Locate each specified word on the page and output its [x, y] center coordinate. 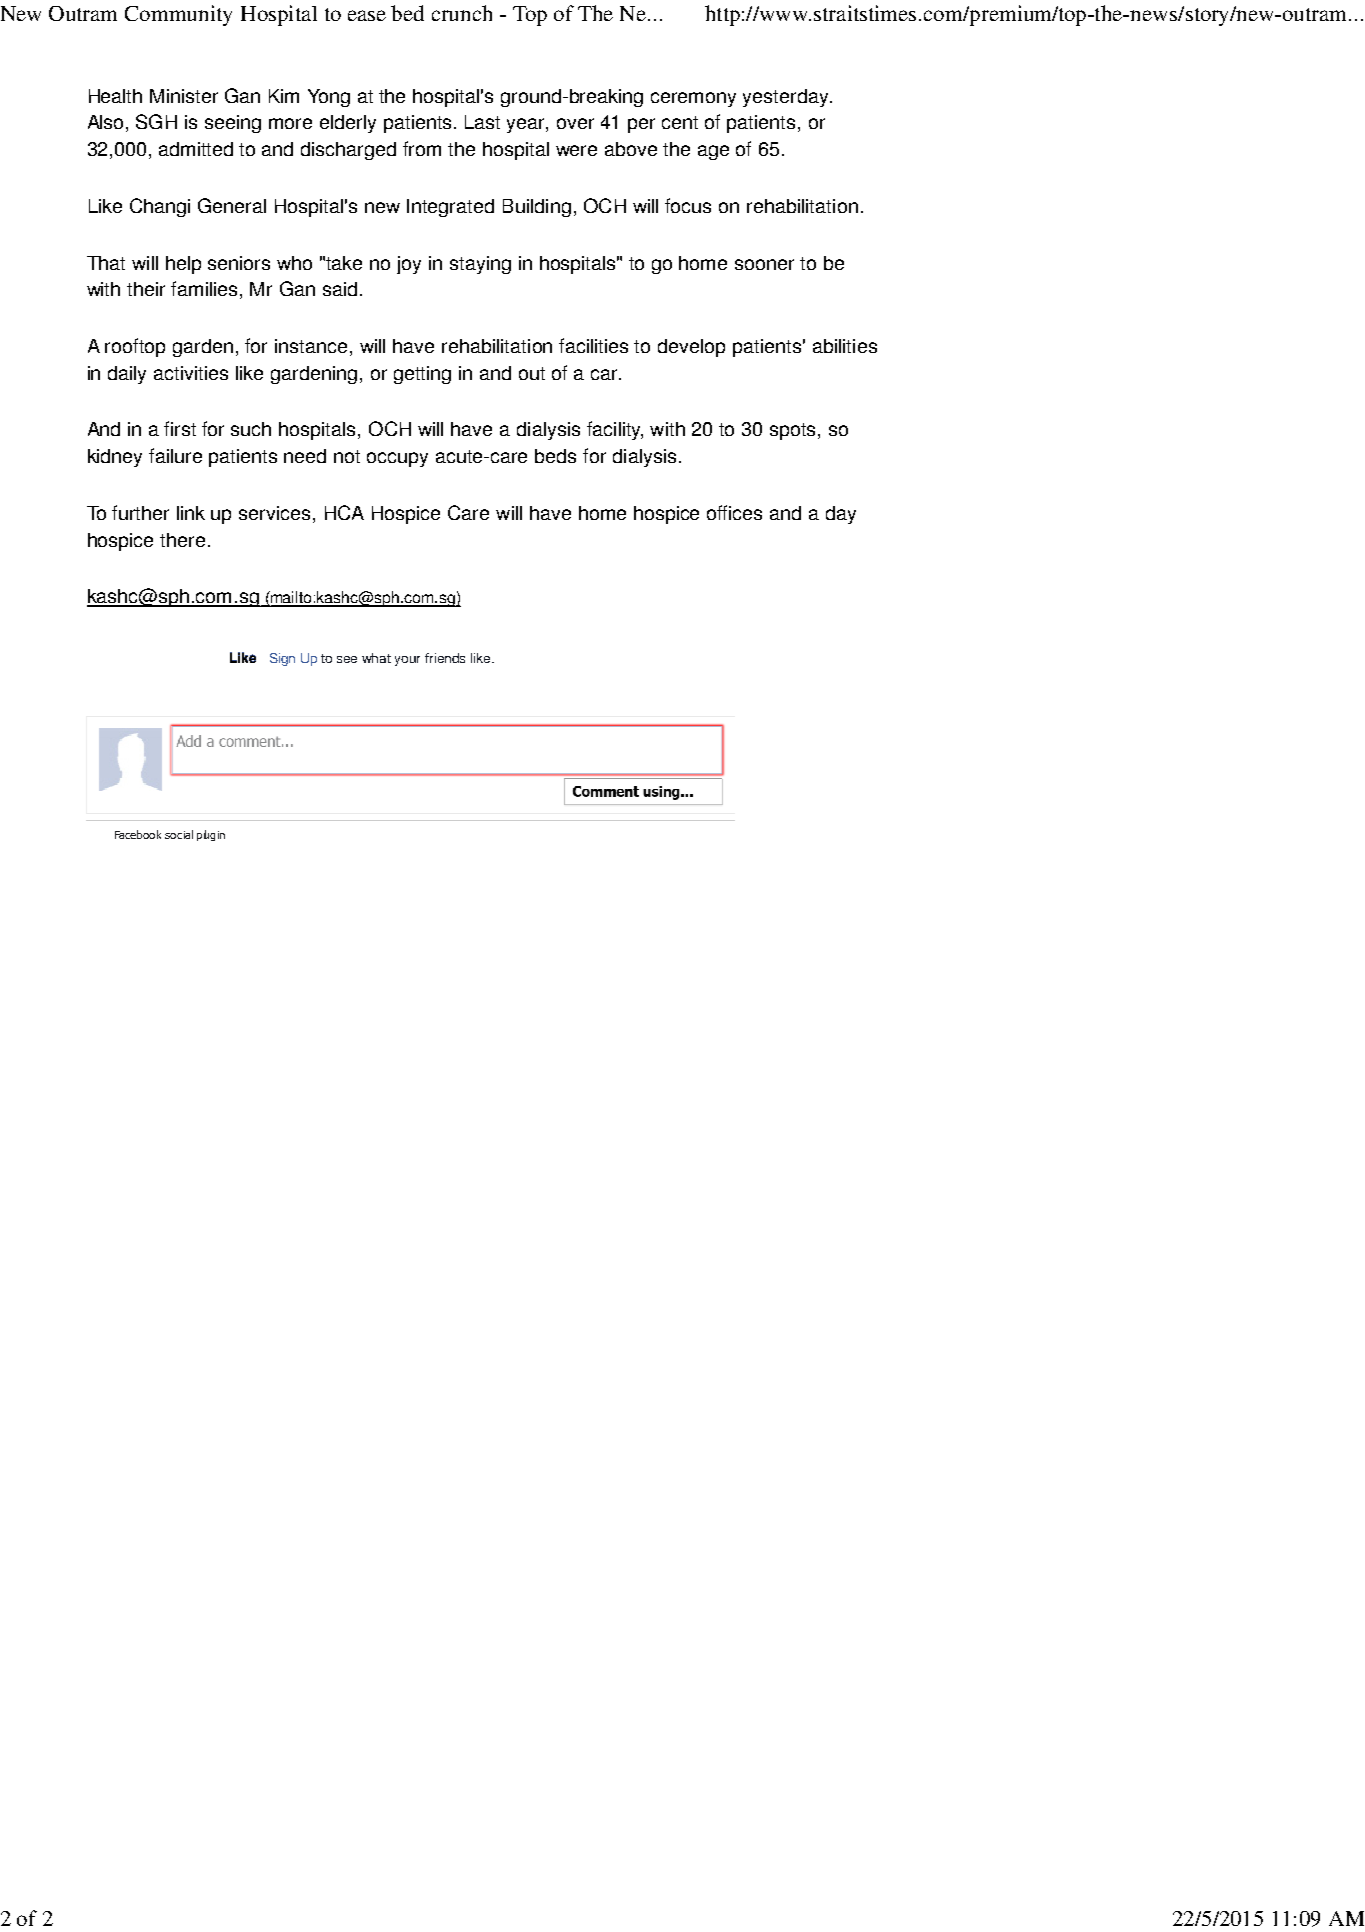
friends [445, 658]
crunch [462, 13]
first [180, 428]
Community [178, 15]
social [179, 834]
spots [794, 431]
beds [555, 456]
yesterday [787, 98]
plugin [211, 835]
